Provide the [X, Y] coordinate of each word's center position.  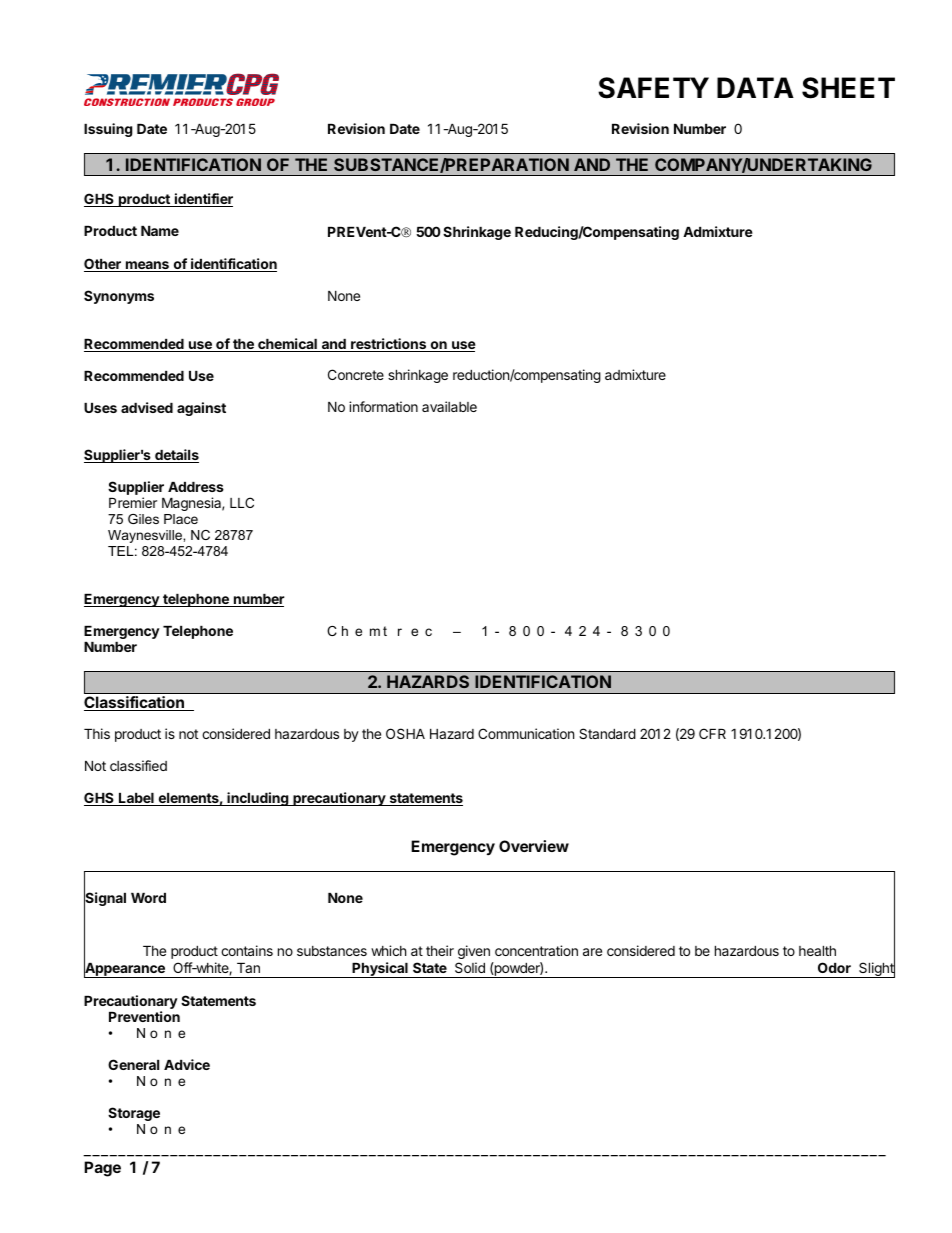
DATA [755, 87]
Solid [470, 967]
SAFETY [653, 88]
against [201, 409]
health [817, 951]
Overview [534, 846]
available [449, 406]
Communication [526, 733]
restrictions [389, 345]
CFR [712, 733]
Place [181, 519]
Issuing [108, 130]
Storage [134, 1114]
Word [148, 898]
